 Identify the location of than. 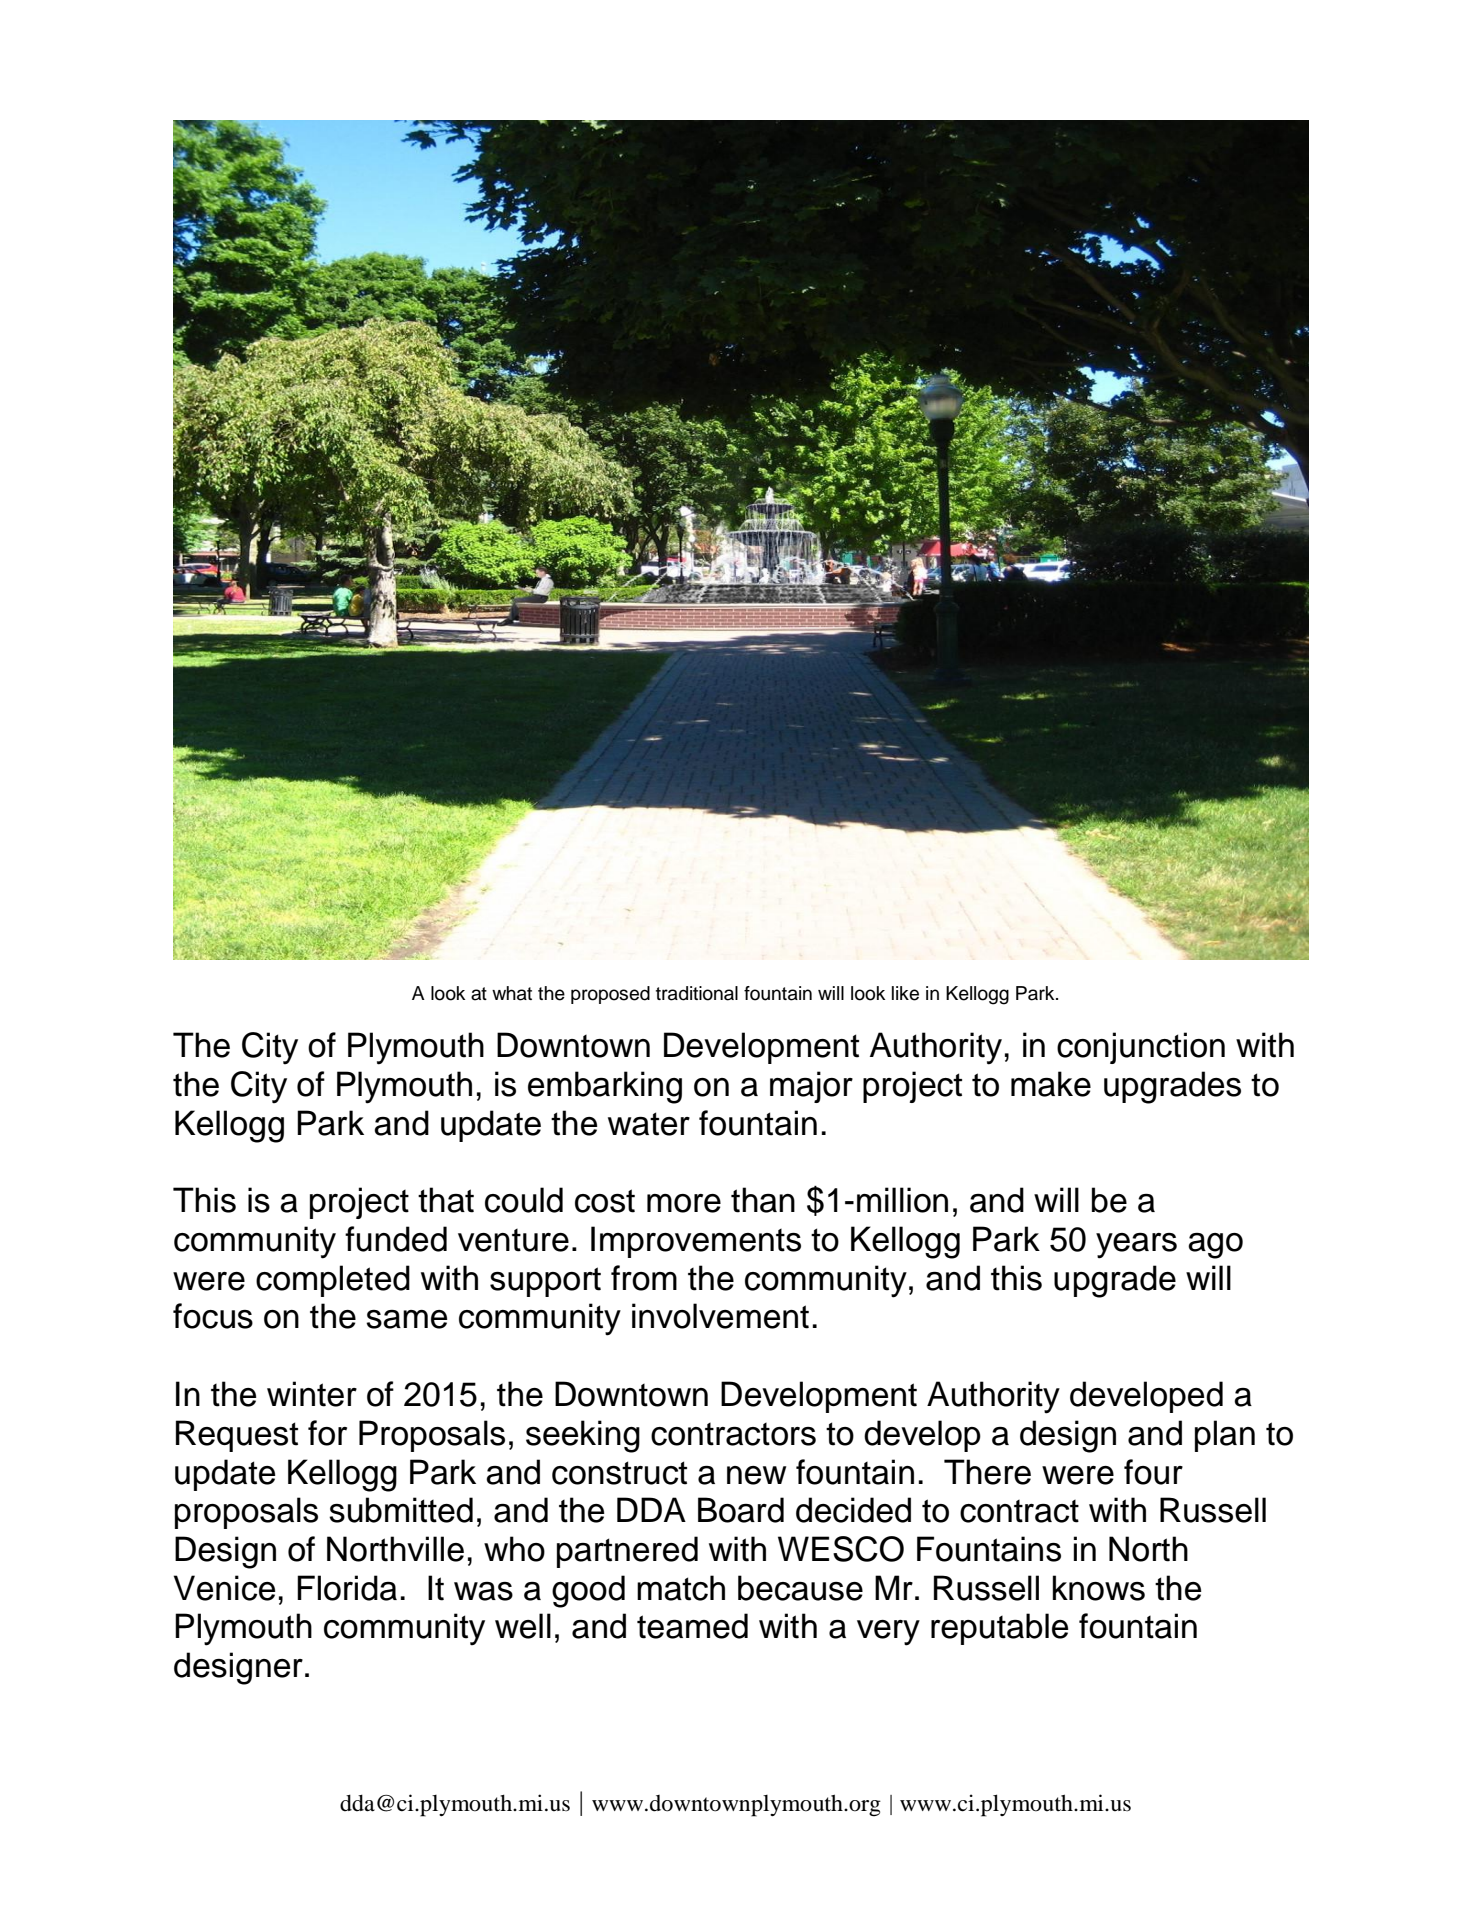
(763, 1200).
